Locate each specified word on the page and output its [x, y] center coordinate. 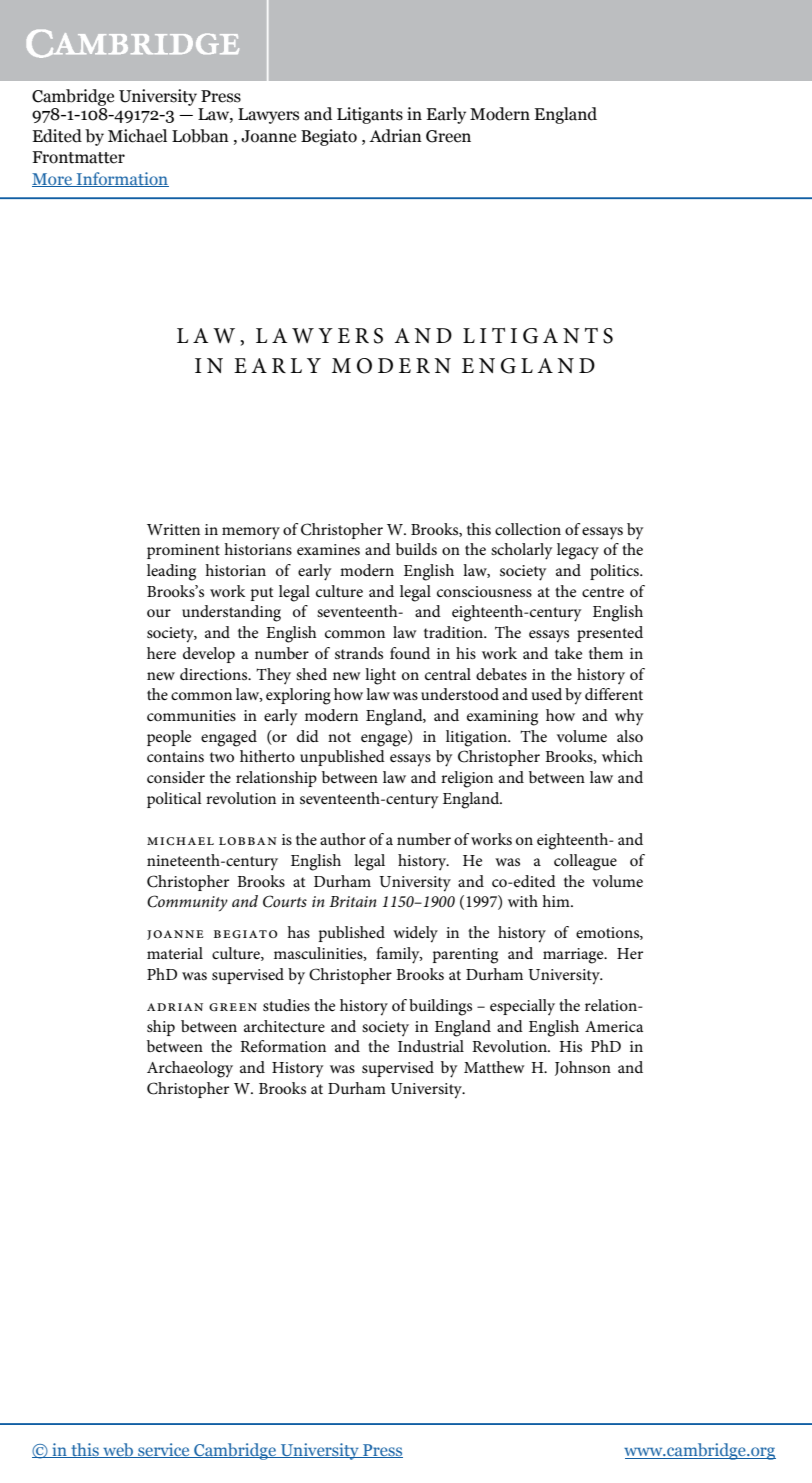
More [53, 180]
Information [122, 179]
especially [522, 1007]
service [164, 1450]
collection [528, 529]
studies [286, 1005]
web [118, 1450]
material [175, 953]
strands [359, 653]
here [161, 653]
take [568, 653]
